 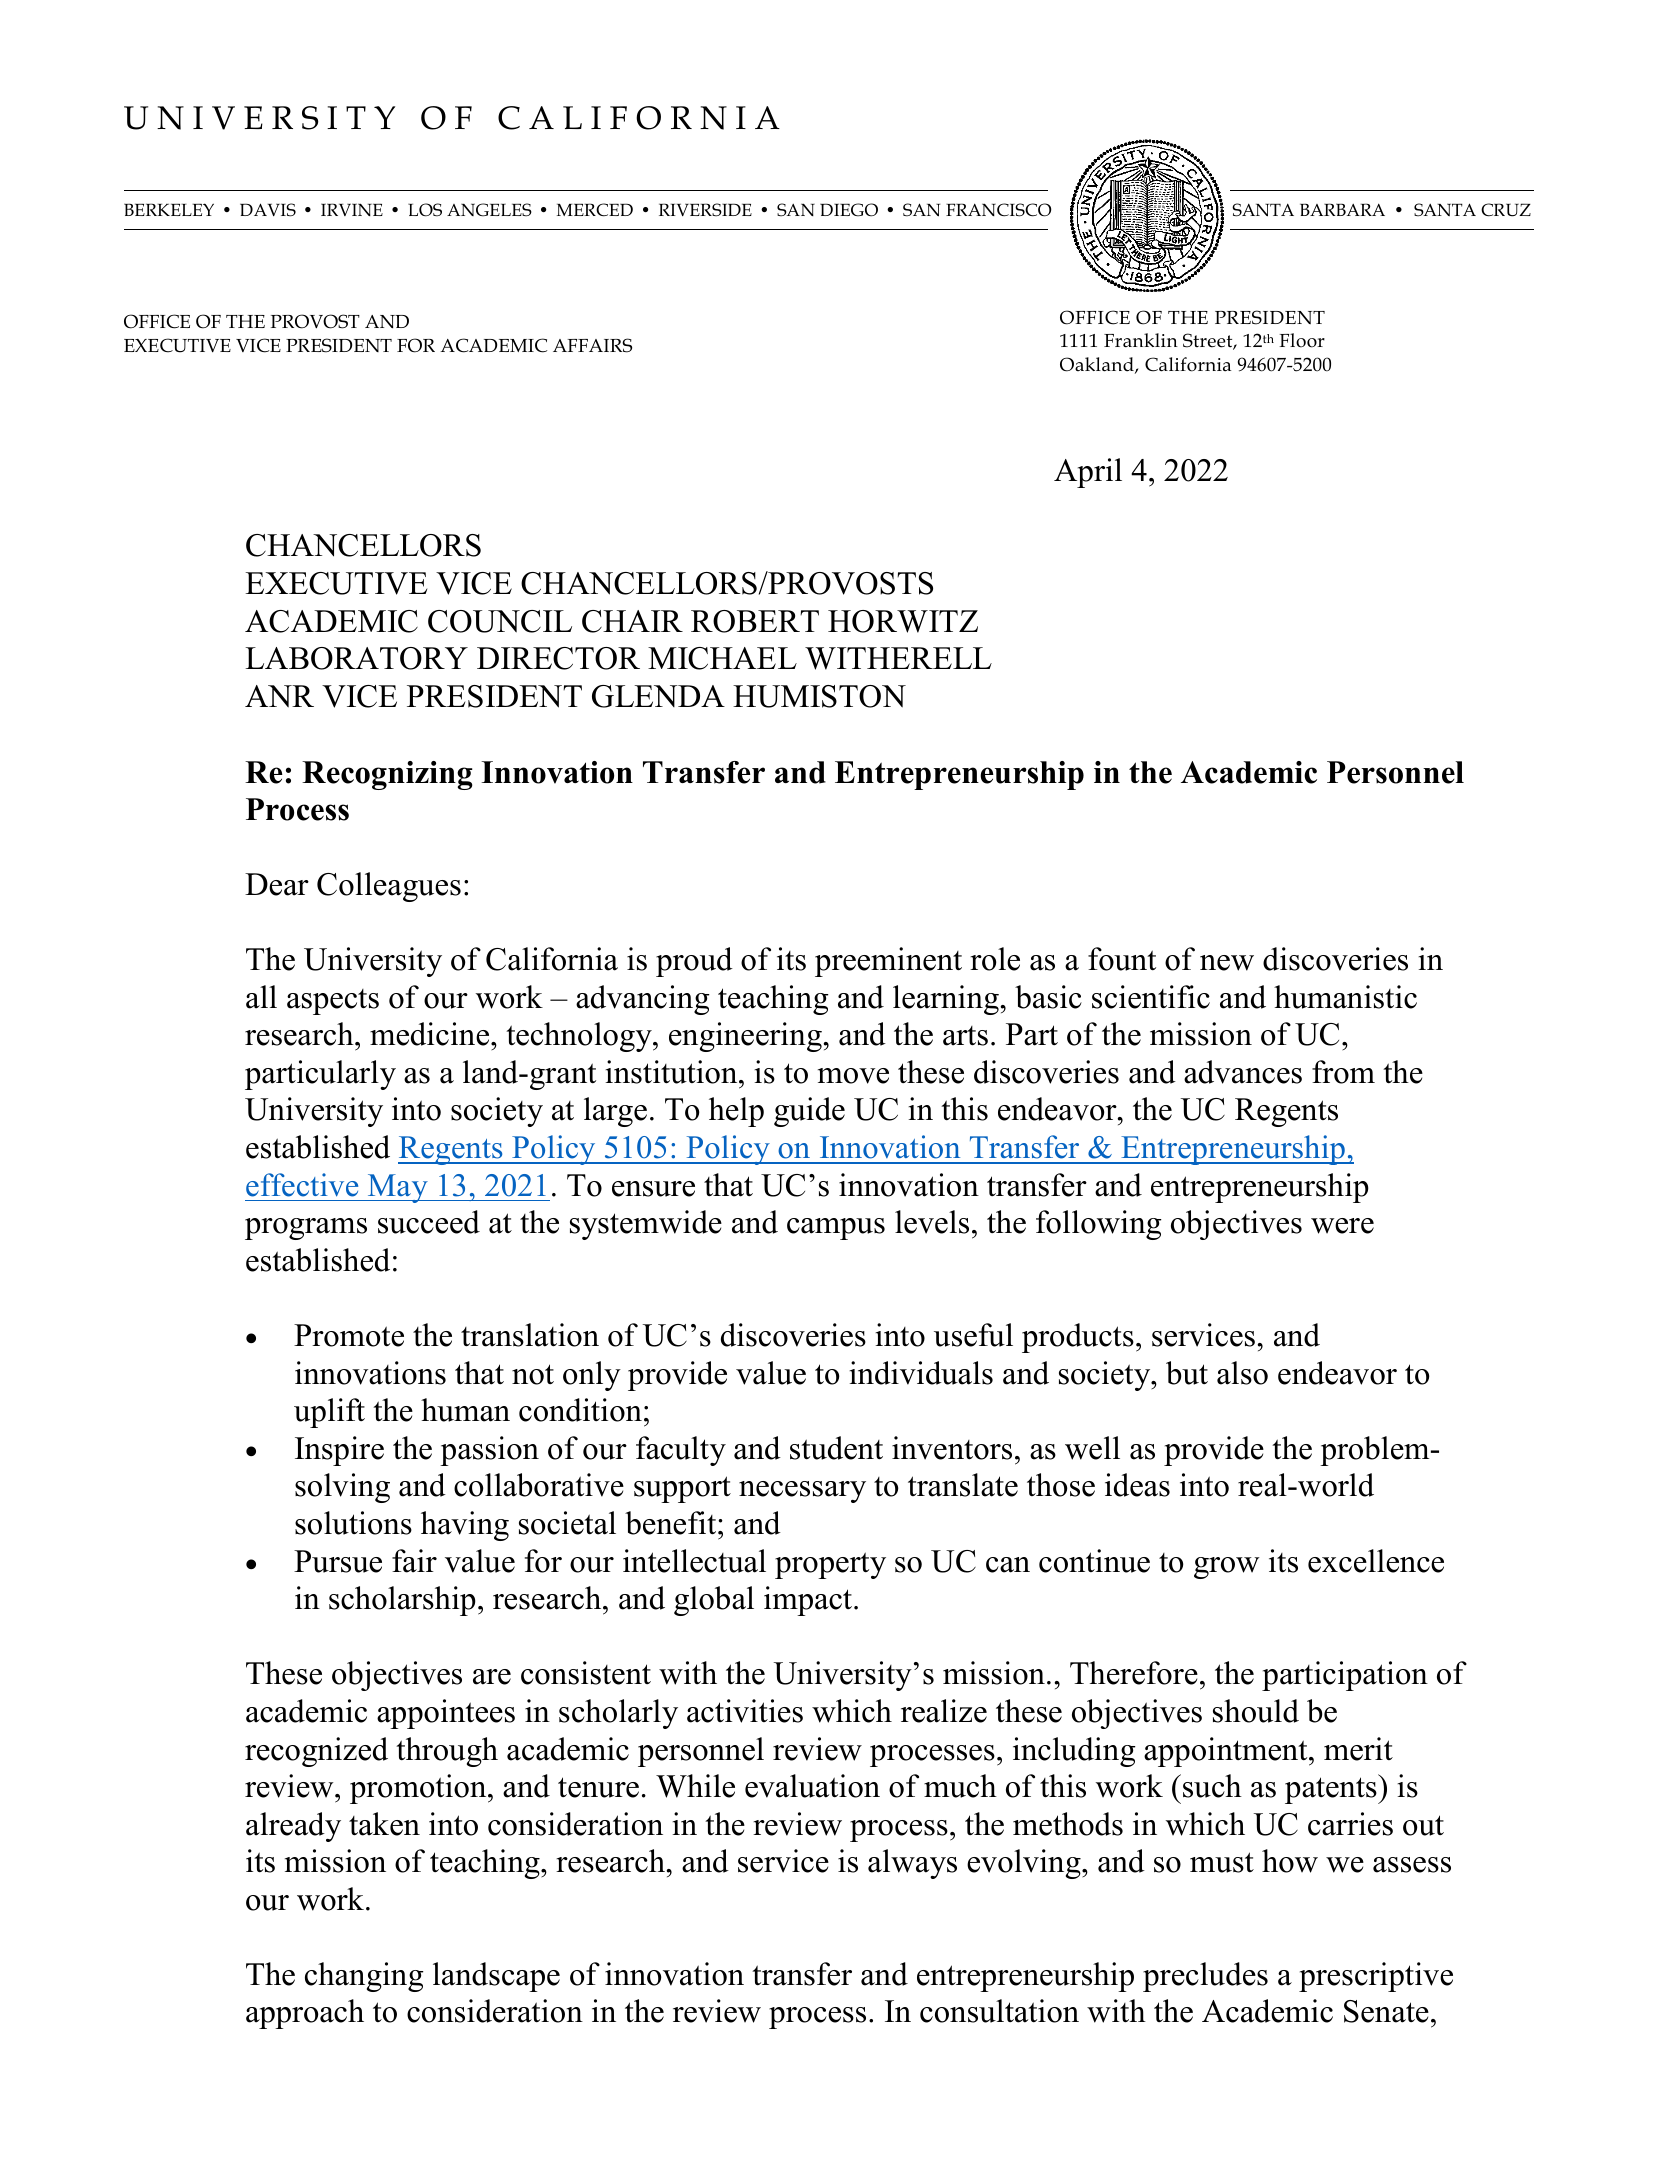 What do you see at coordinates (302, 1185) in the image?
I see `effective` at bounding box center [302, 1185].
